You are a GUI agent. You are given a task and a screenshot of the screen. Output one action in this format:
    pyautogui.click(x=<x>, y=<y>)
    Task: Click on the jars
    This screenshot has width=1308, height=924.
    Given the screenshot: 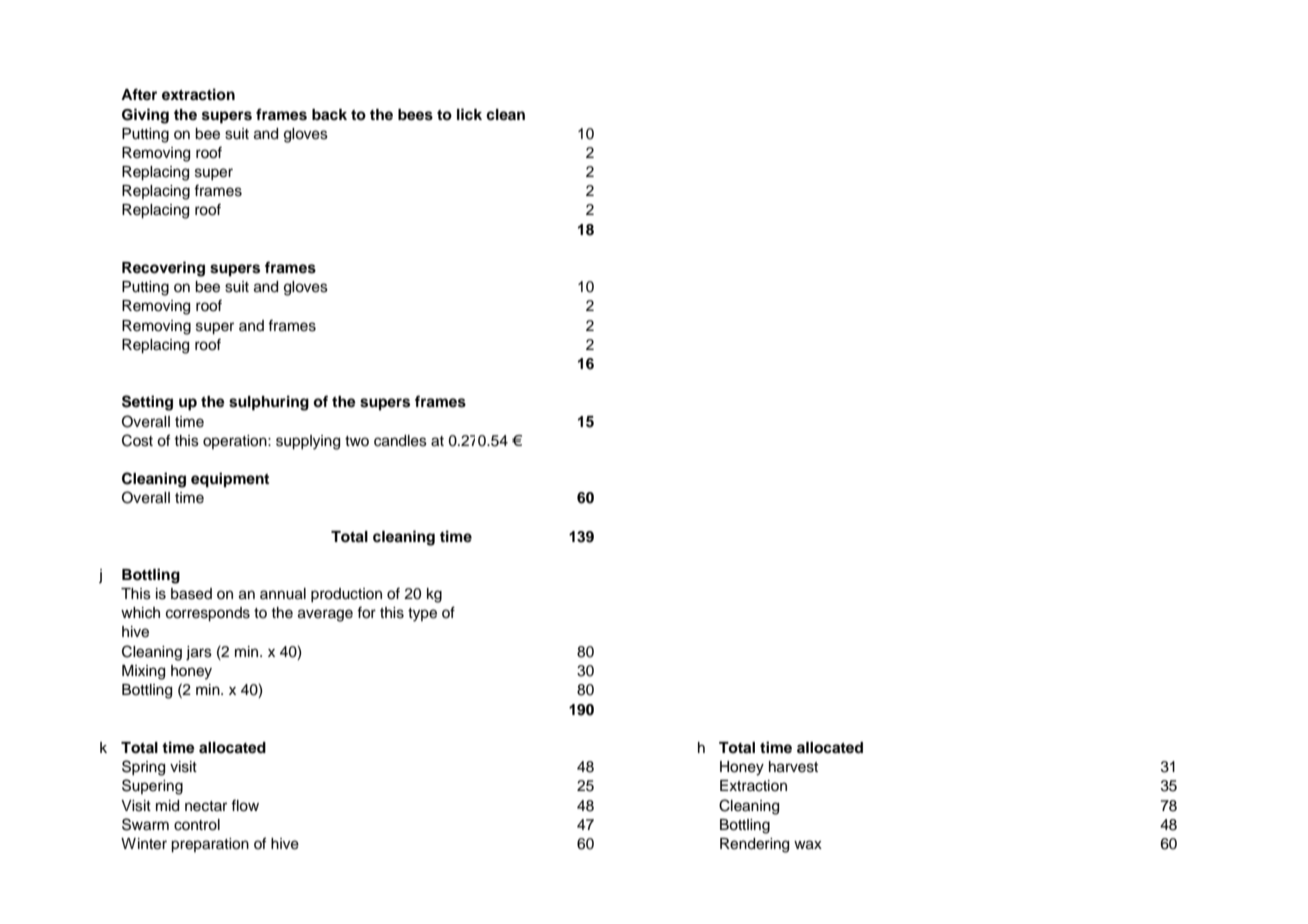 What is the action you would take?
    pyautogui.click(x=199, y=653)
